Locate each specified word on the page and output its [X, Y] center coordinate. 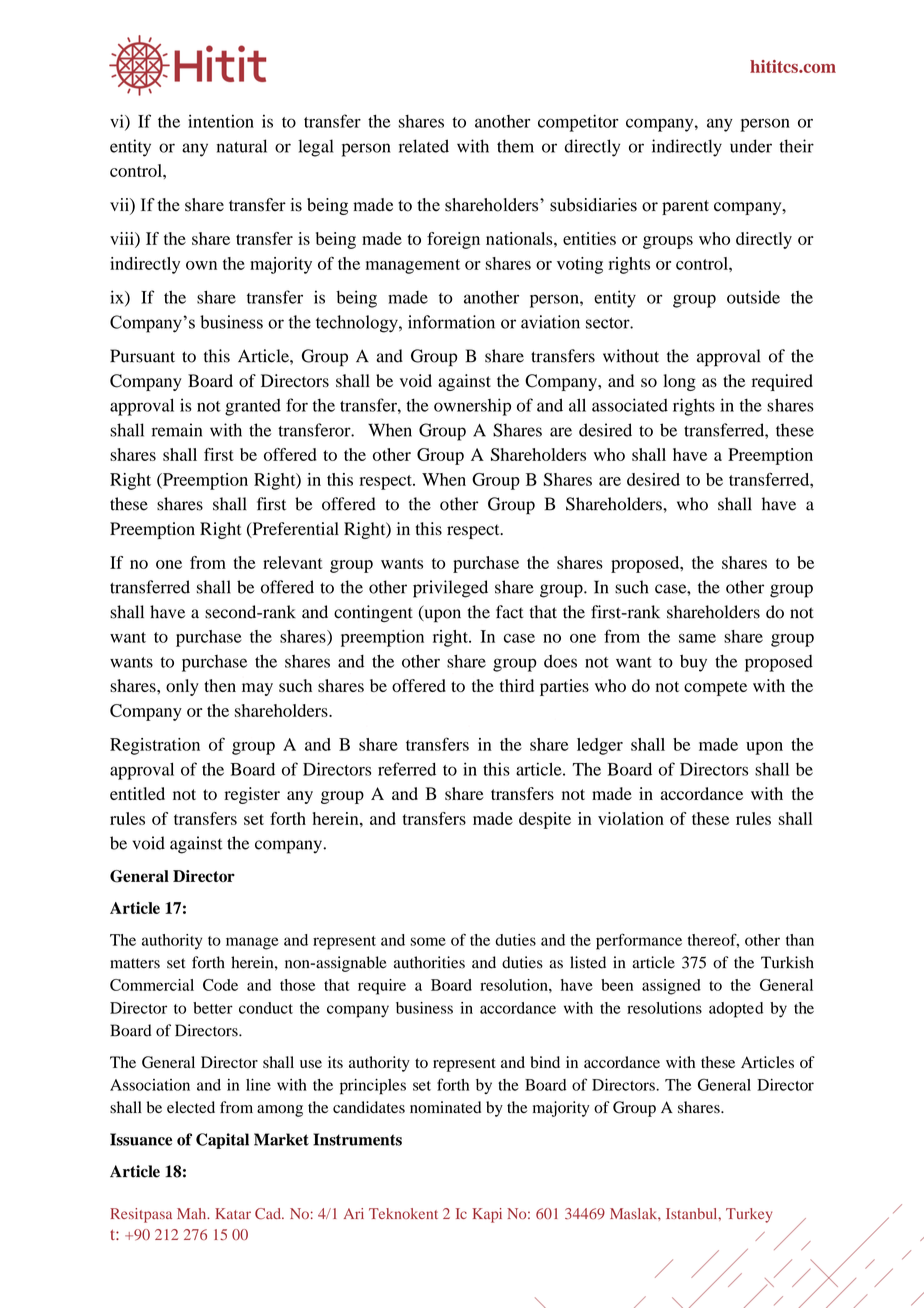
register [252, 795]
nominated [445, 1107]
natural [242, 146]
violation [631, 818]
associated [630, 405]
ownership [472, 407]
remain [177, 430]
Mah [193, 1213]
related [424, 146]
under [751, 146]
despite [545, 820]
